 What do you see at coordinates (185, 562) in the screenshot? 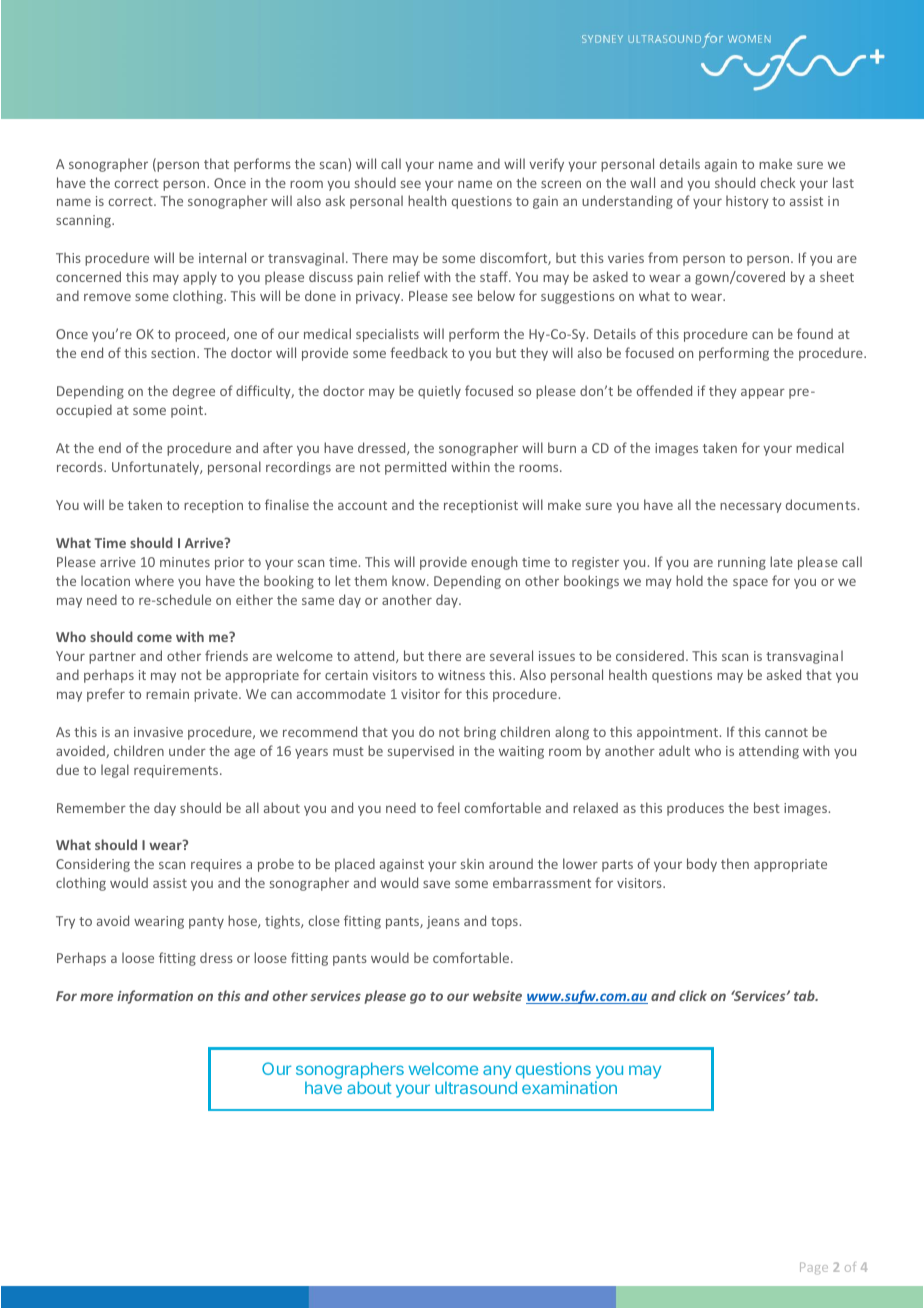
I see `minutes` at bounding box center [185, 562].
